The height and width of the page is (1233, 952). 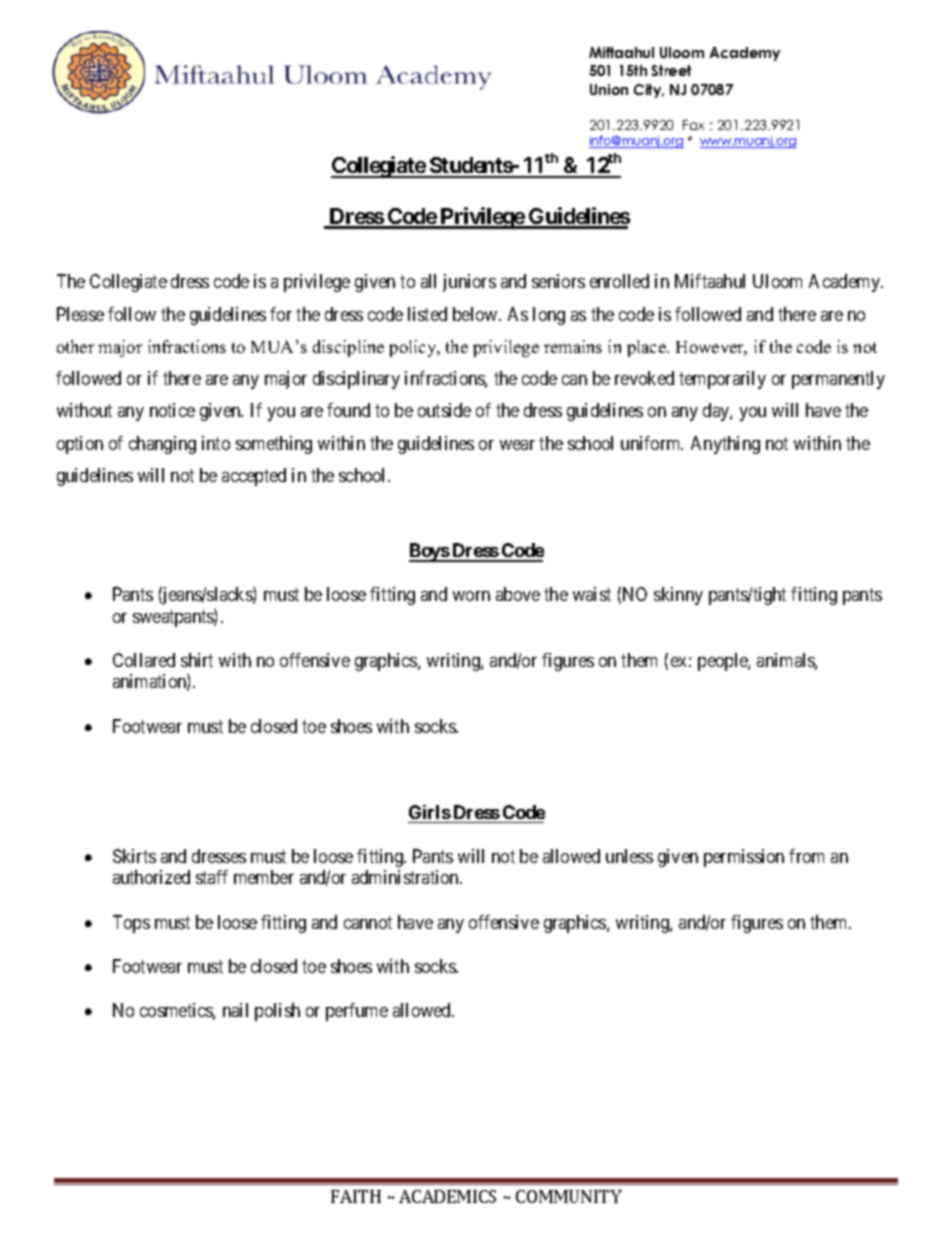 What do you see at coordinates (569, 1196) in the page?
I see `COMMUNITY` at bounding box center [569, 1196].
